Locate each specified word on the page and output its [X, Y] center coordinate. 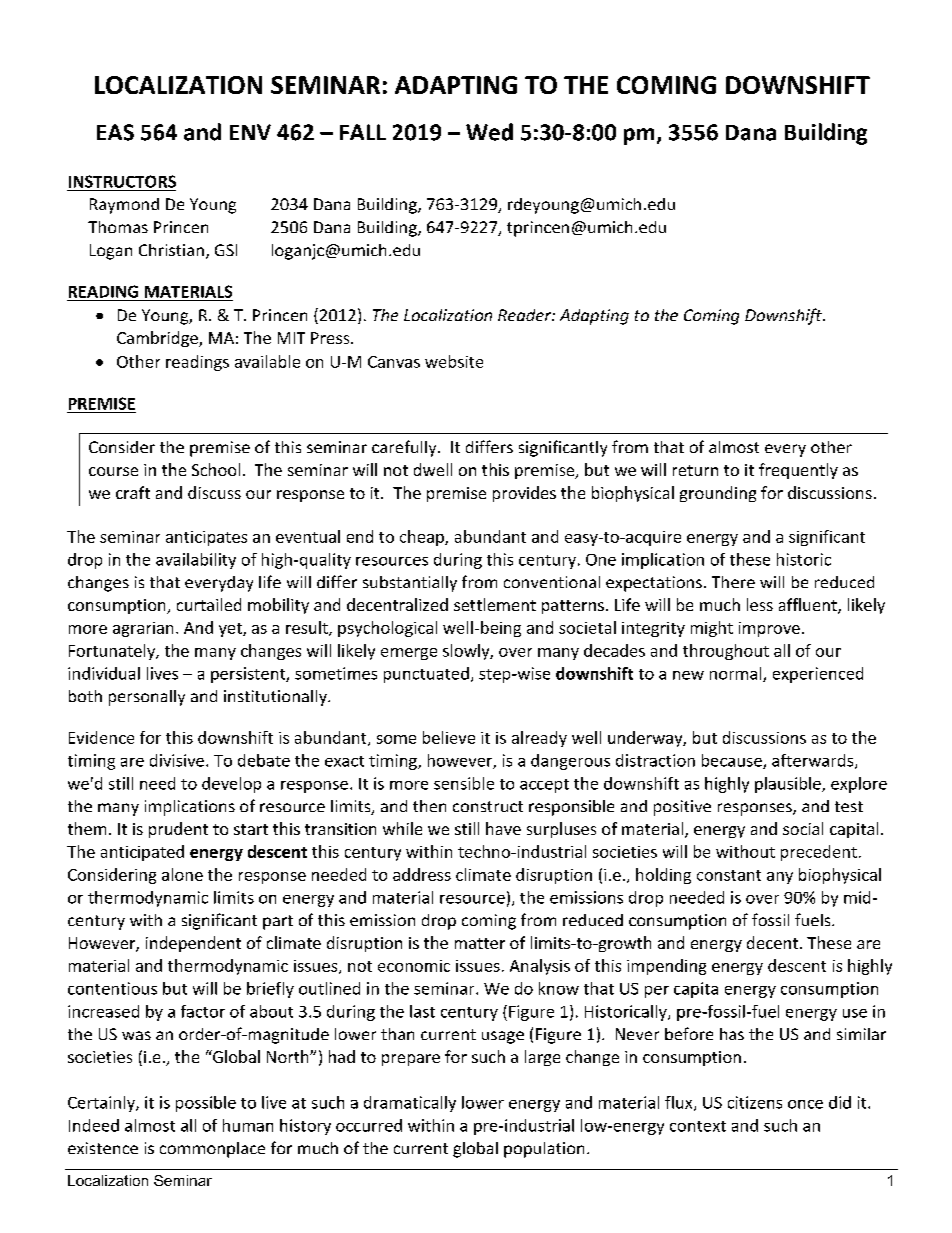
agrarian [143, 629]
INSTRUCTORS [122, 181]
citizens [755, 1102]
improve [769, 629]
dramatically [410, 1104]
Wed [489, 132]
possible [206, 1104]
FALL [363, 132]
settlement [495, 604]
